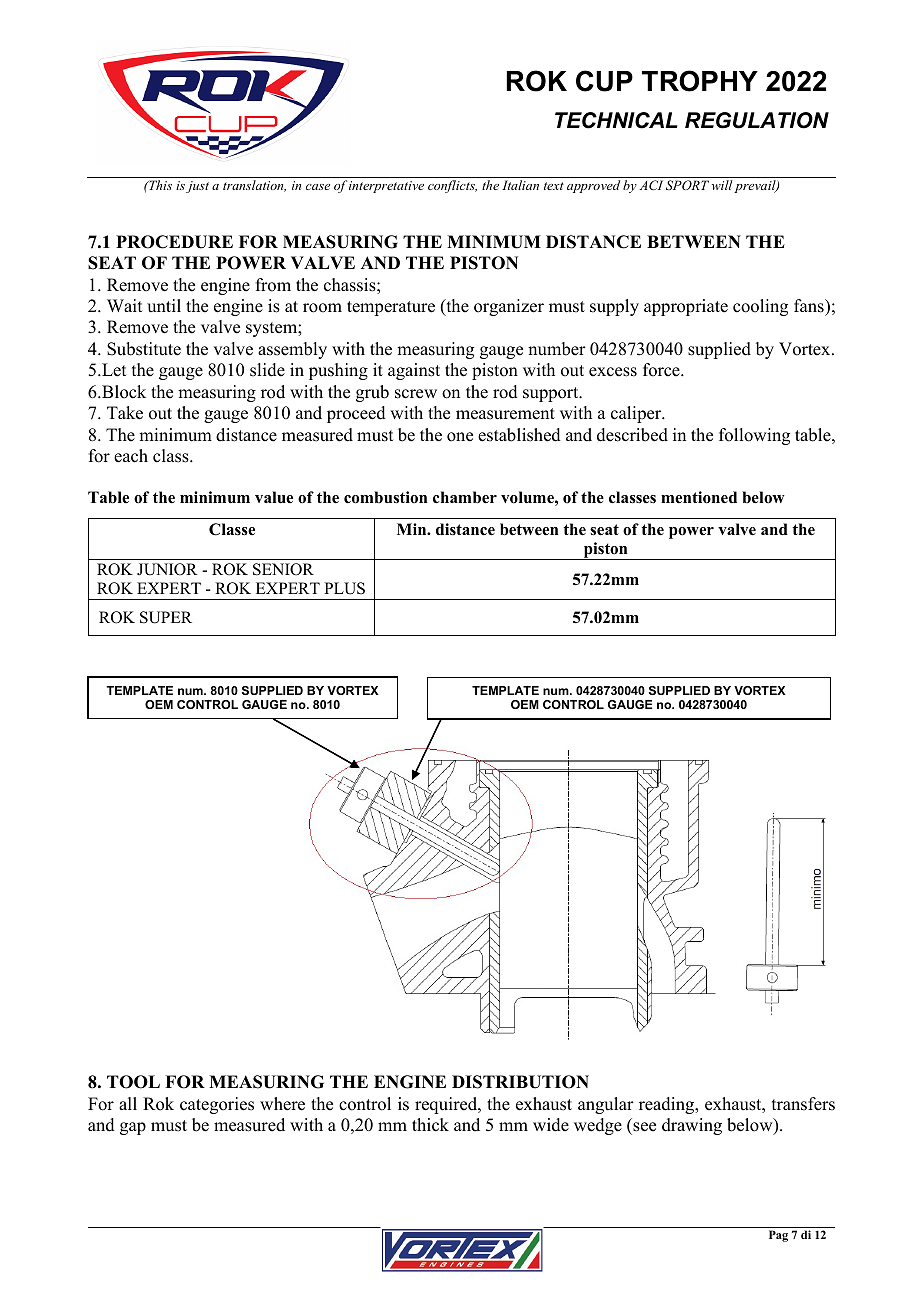 The height and width of the screenshot is (1308, 924). What do you see at coordinates (197, 187) in the screenshot?
I see `just` at bounding box center [197, 187].
